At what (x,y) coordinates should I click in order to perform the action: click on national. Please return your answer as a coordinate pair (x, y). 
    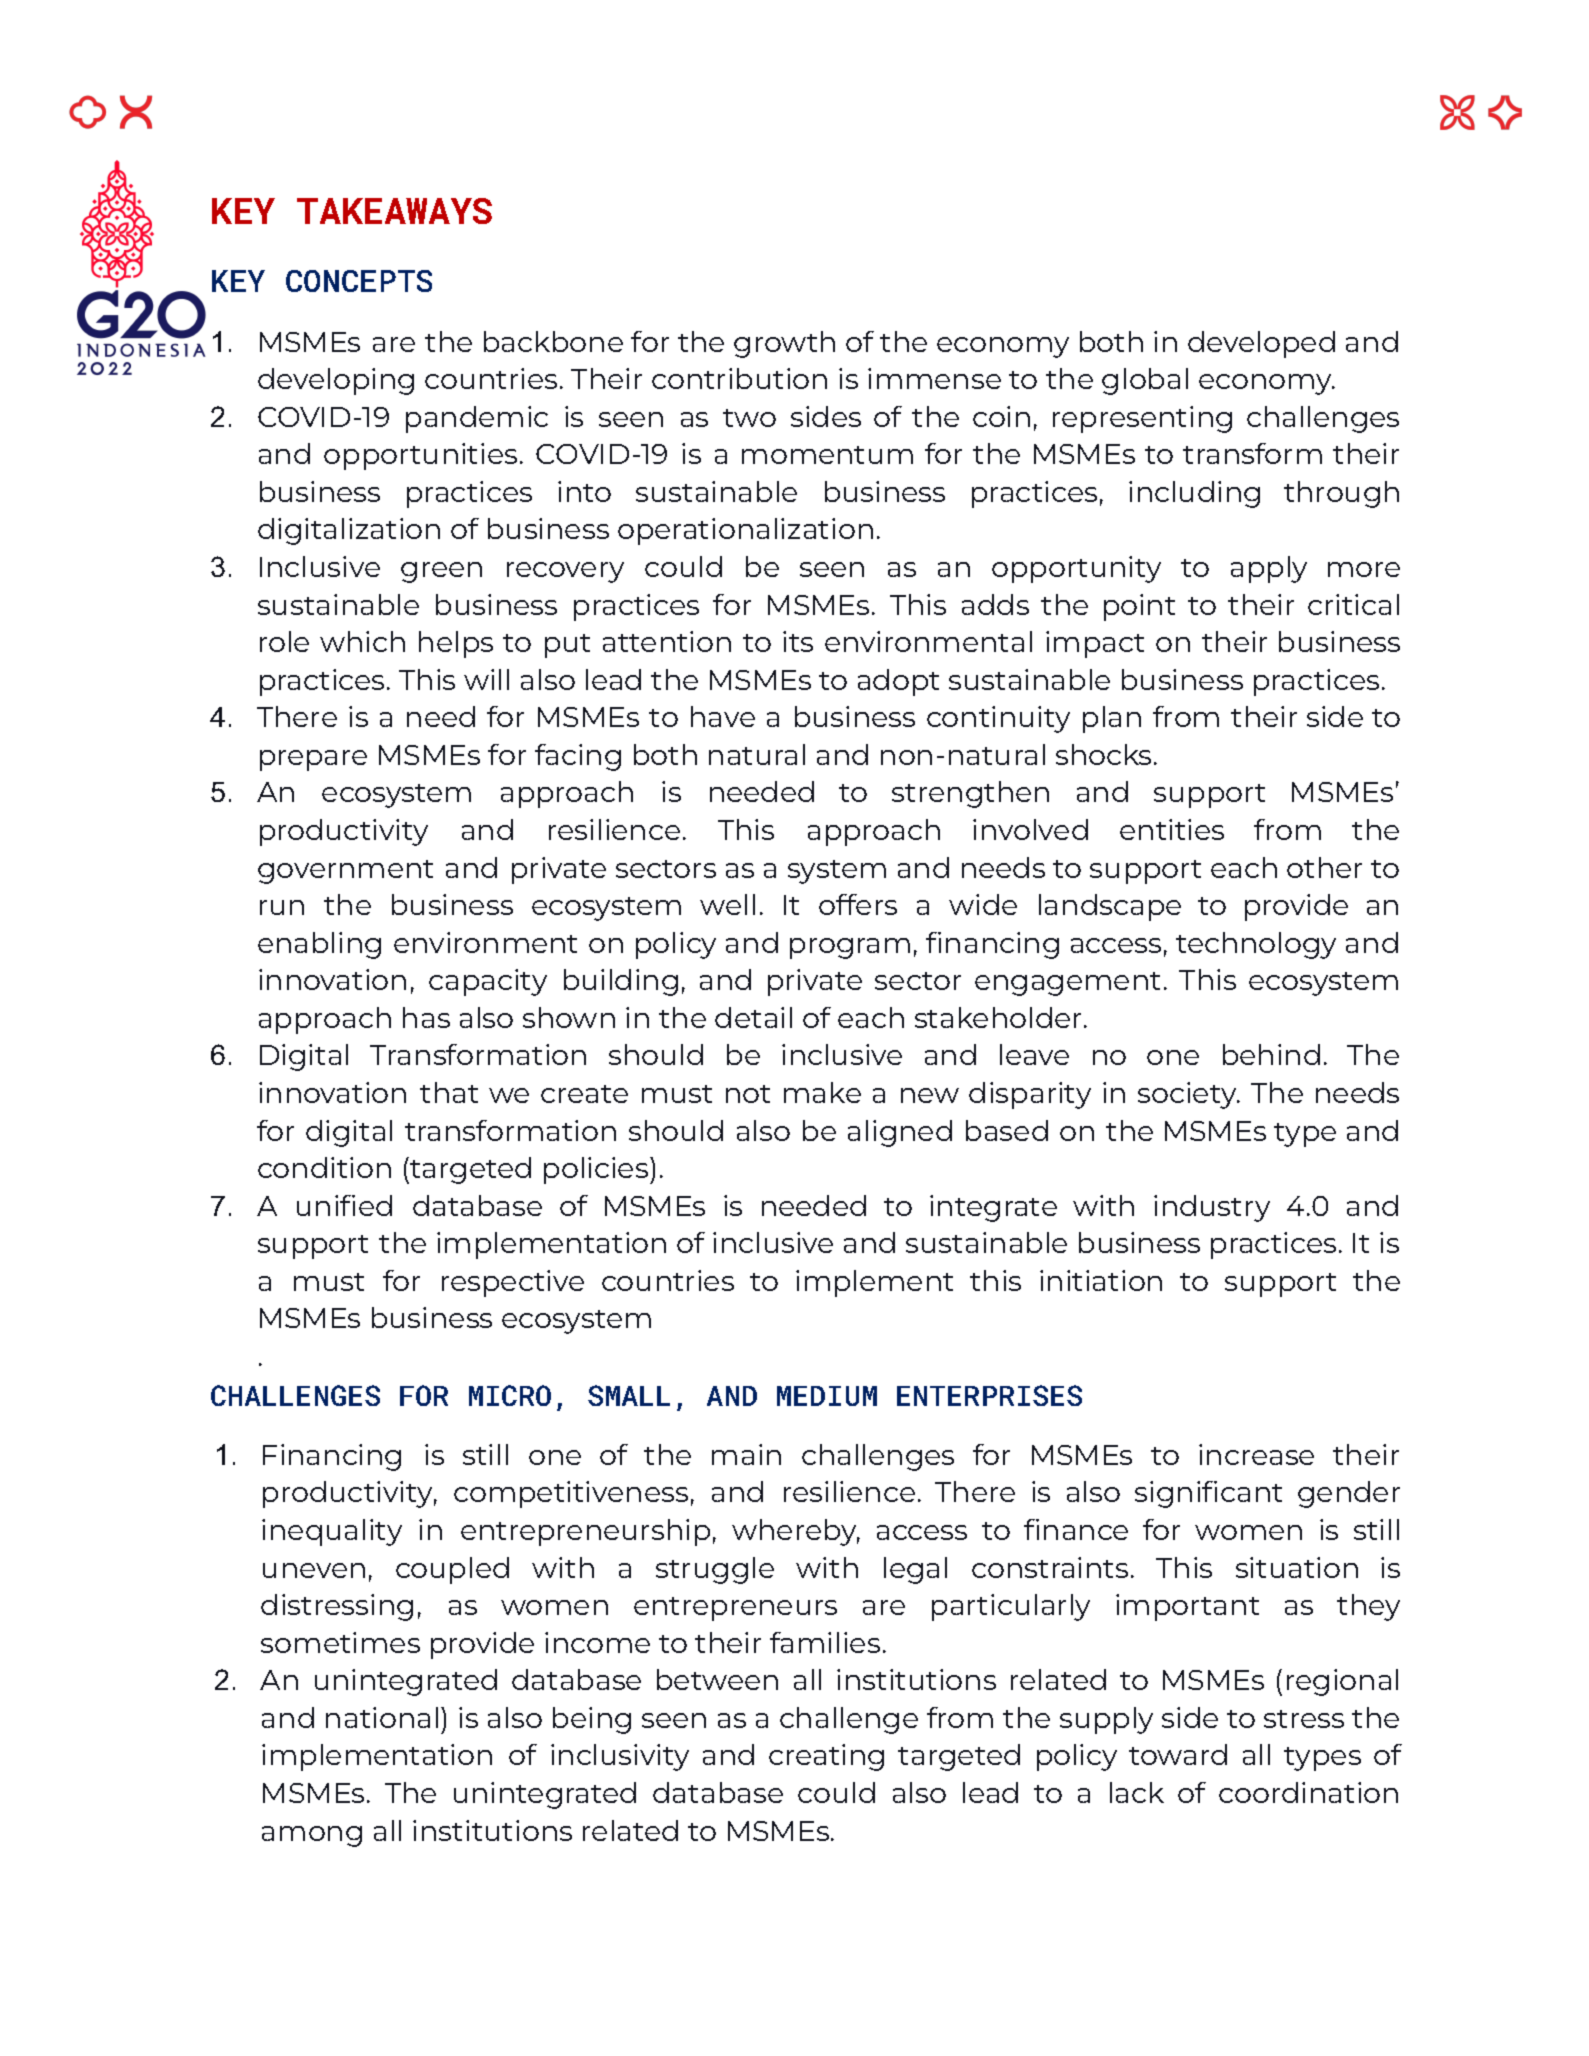
    Looking at the image, I should click on (382, 1717).
